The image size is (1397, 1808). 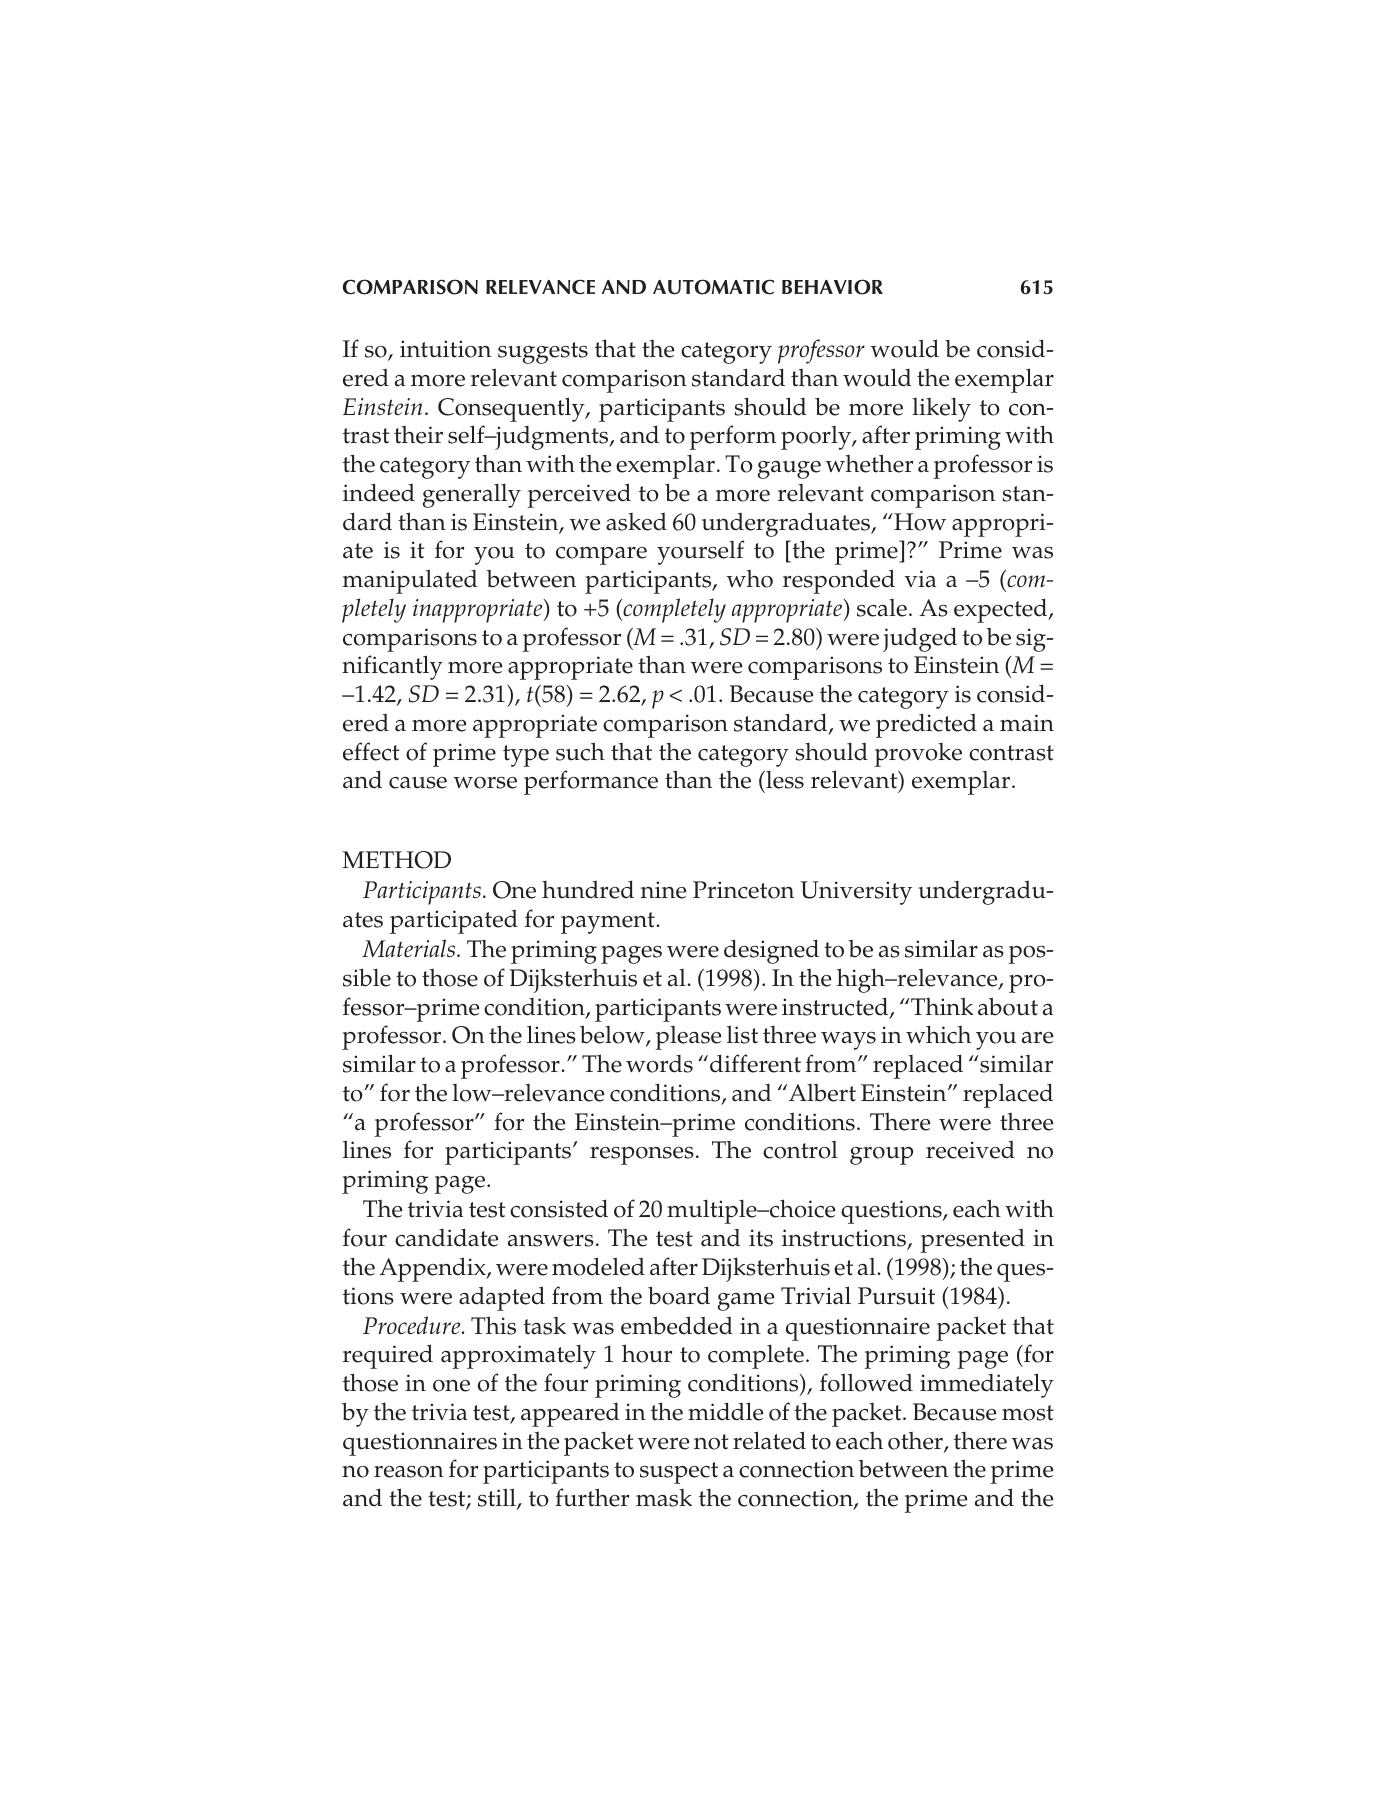 I want to click on AUTOMATIC, so click(x=713, y=287).
